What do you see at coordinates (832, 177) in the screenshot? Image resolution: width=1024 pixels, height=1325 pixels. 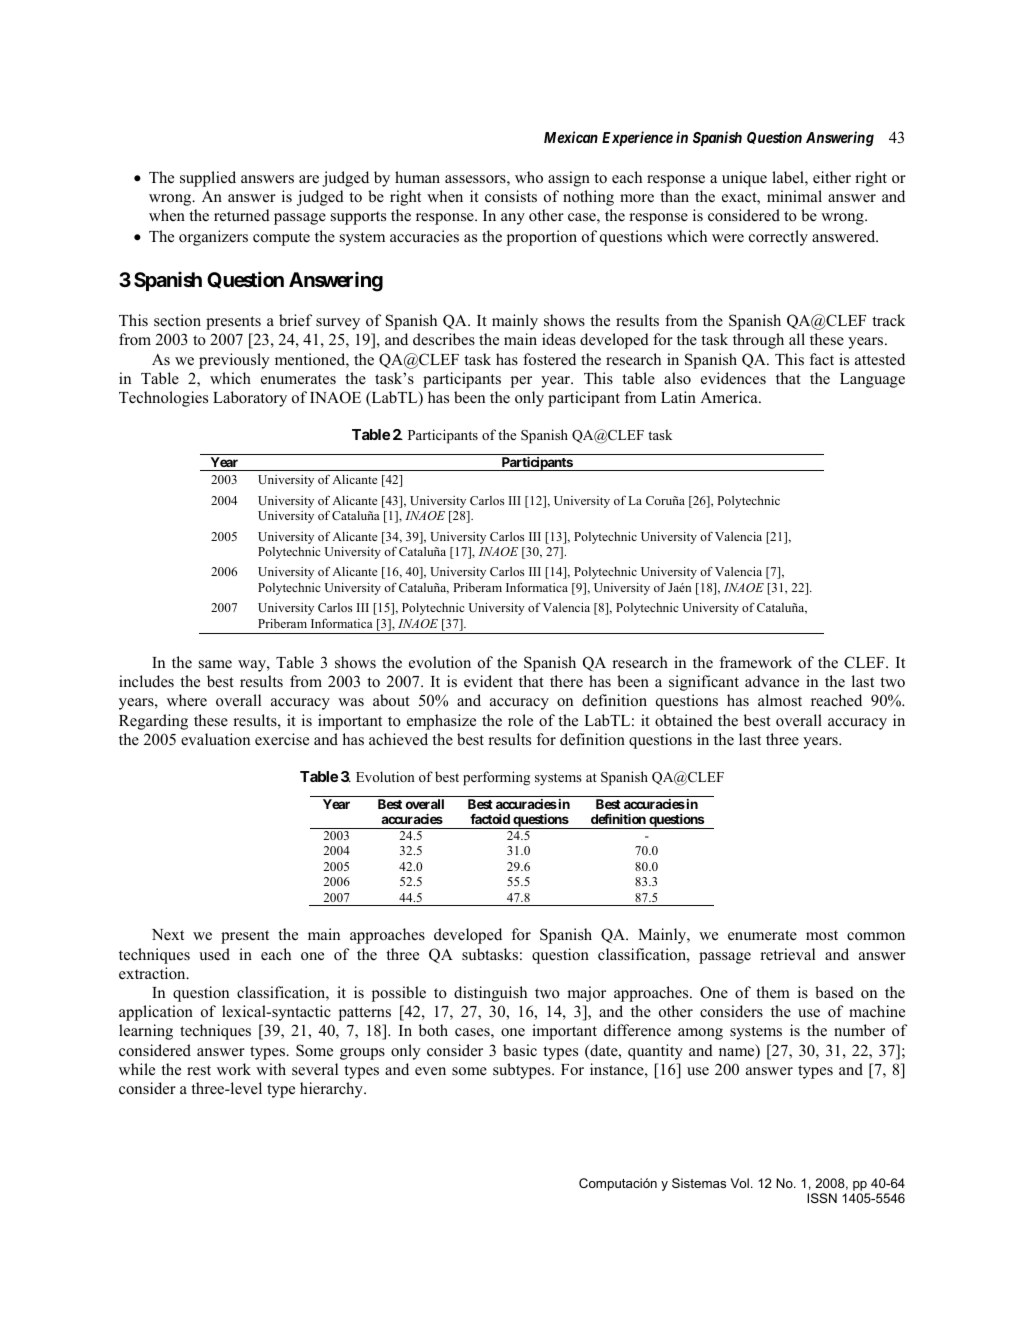 I see `either` at bounding box center [832, 177].
